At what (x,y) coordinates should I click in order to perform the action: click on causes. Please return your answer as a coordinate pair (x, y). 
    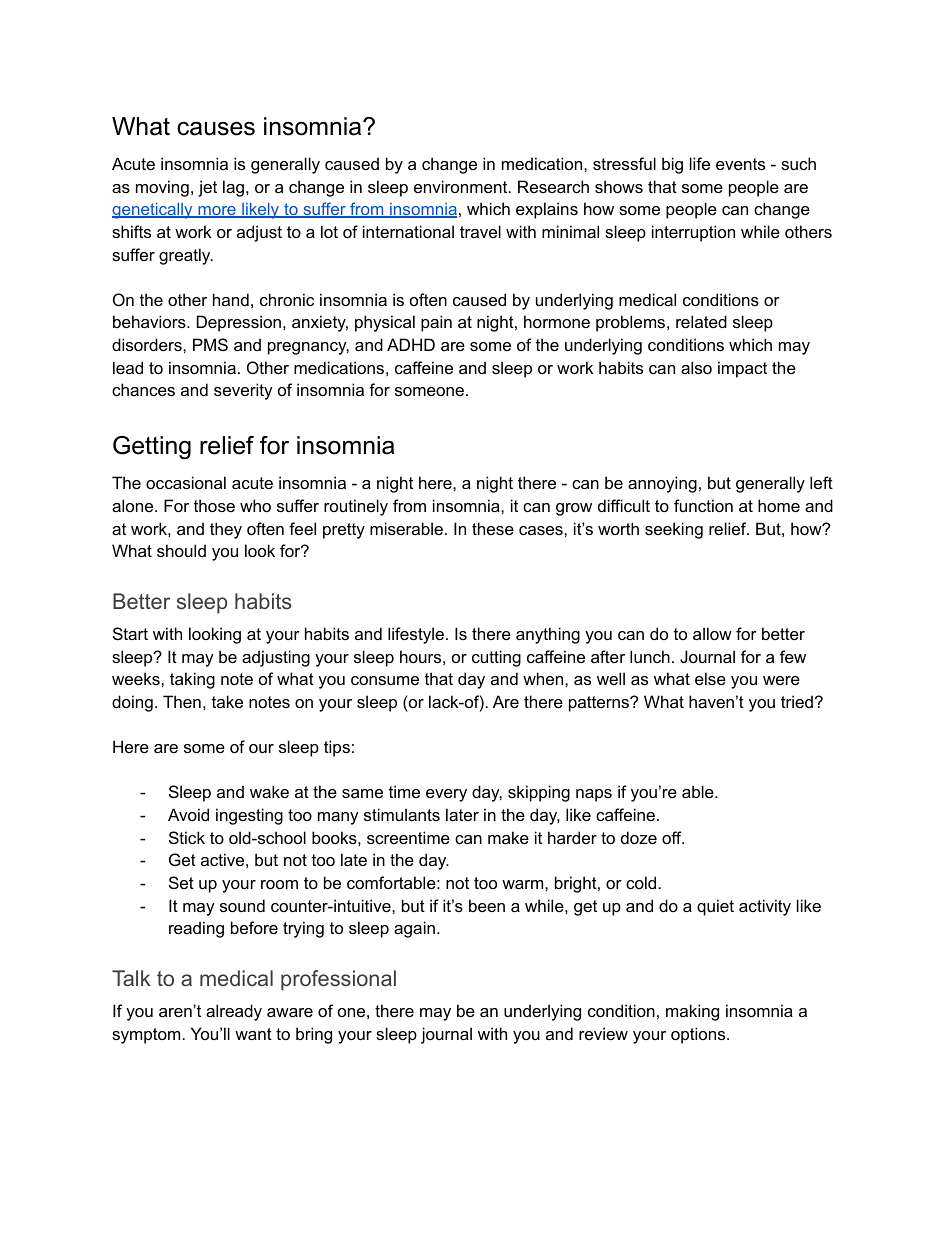
    Looking at the image, I should click on (216, 129).
